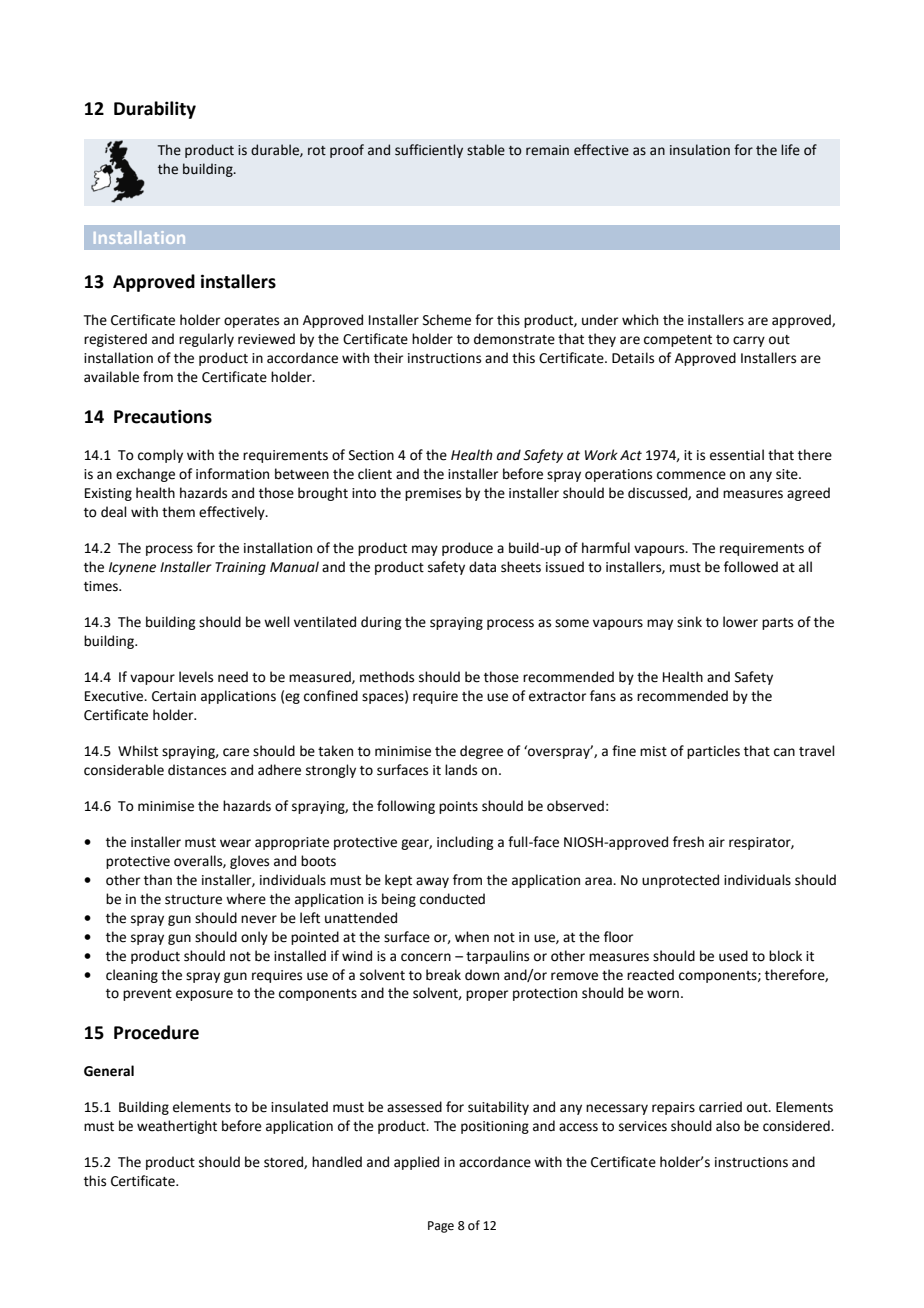 The height and width of the screenshot is (1308, 924). I want to click on distances, so click(197, 770).
